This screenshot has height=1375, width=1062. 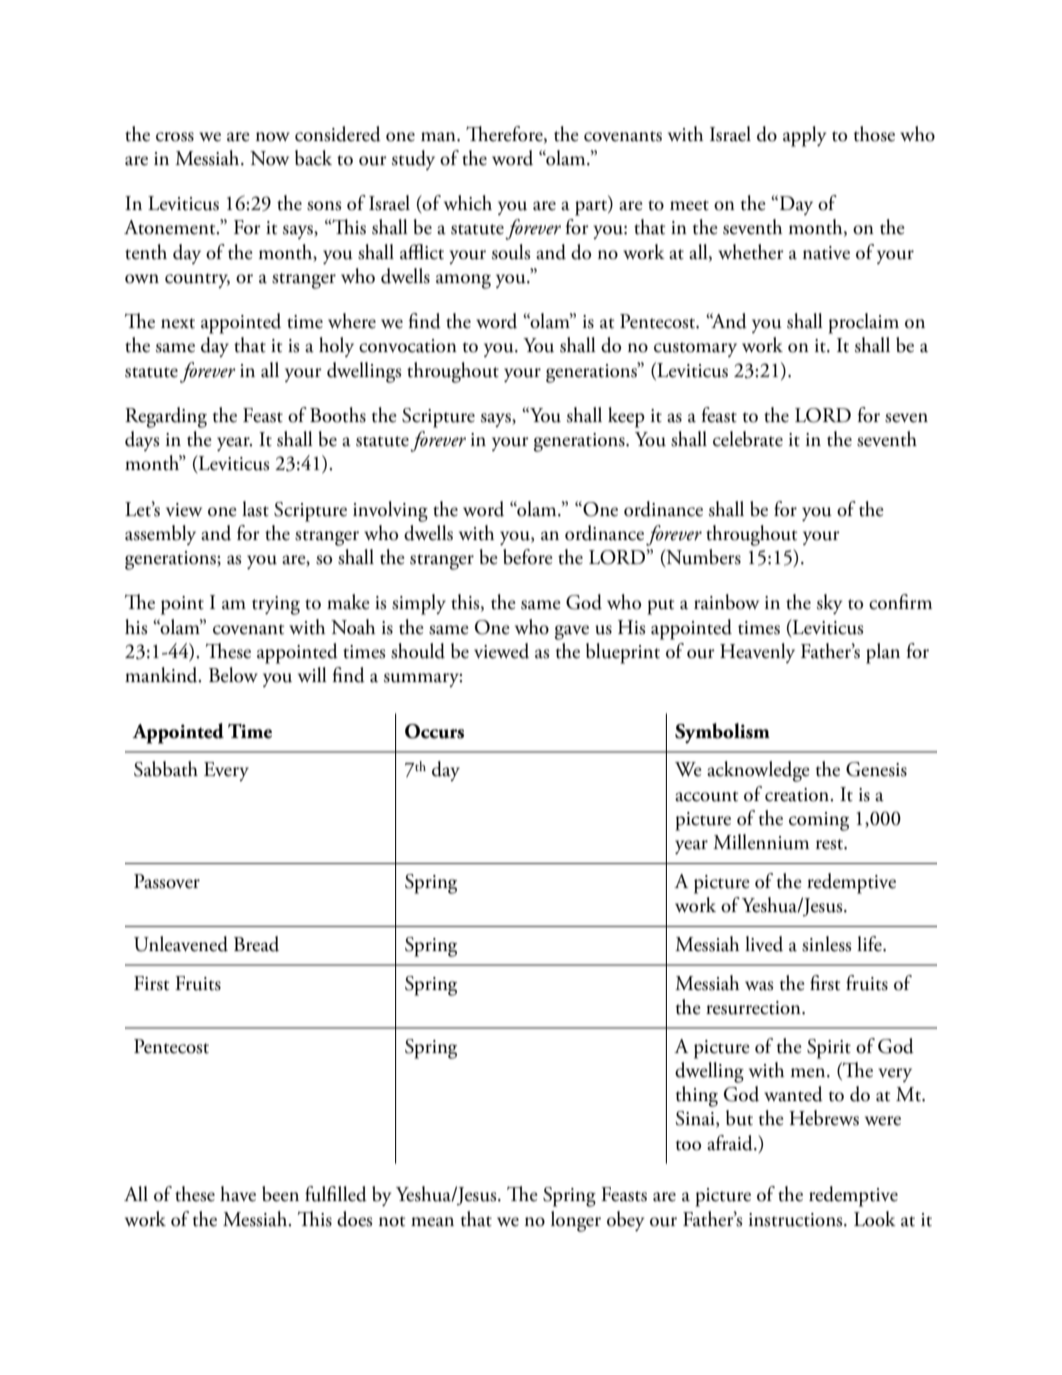 I want to click on Below, so click(x=233, y=675).
